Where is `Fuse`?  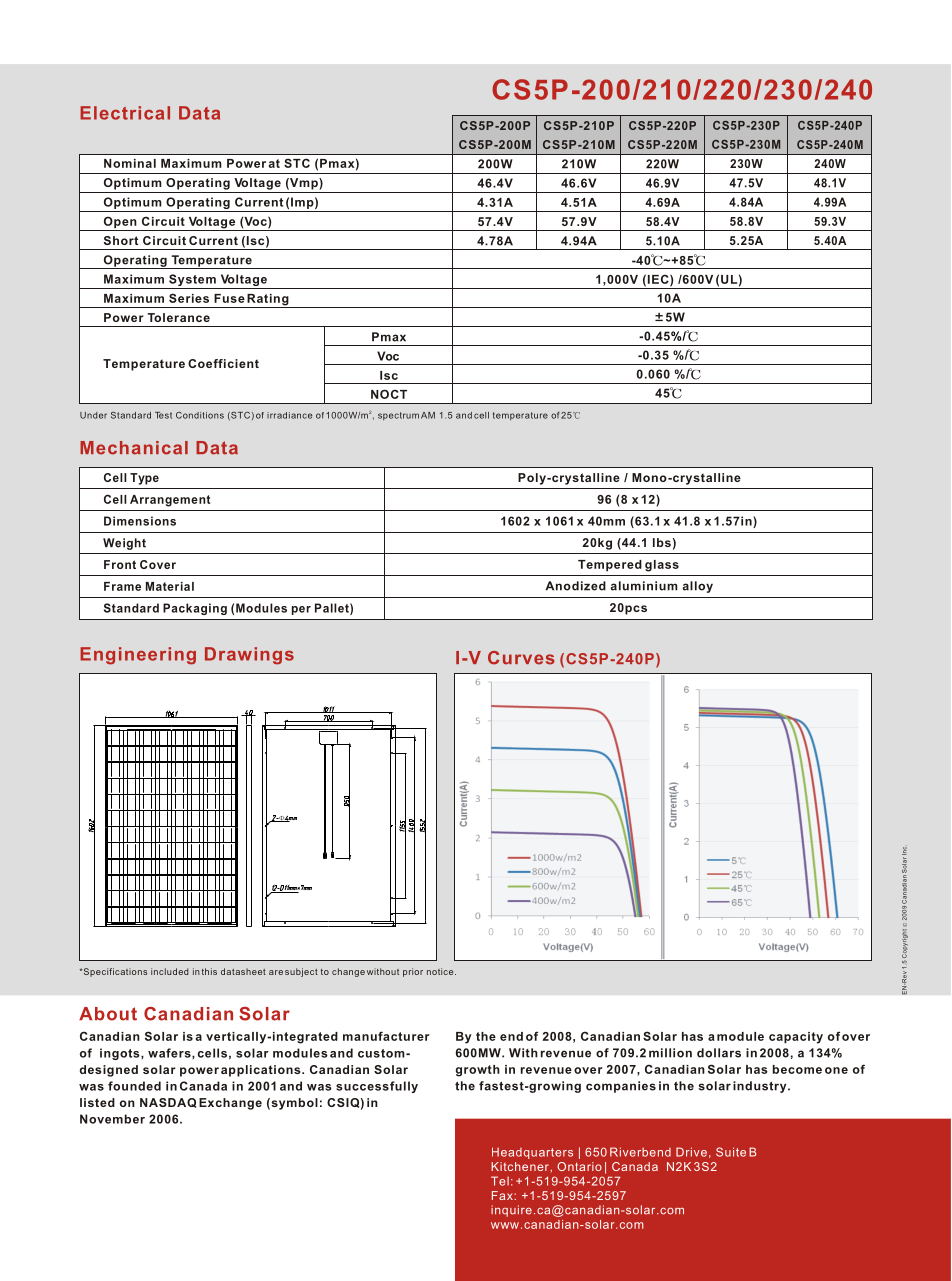
Fuse is located at coordinates (229, 298).
